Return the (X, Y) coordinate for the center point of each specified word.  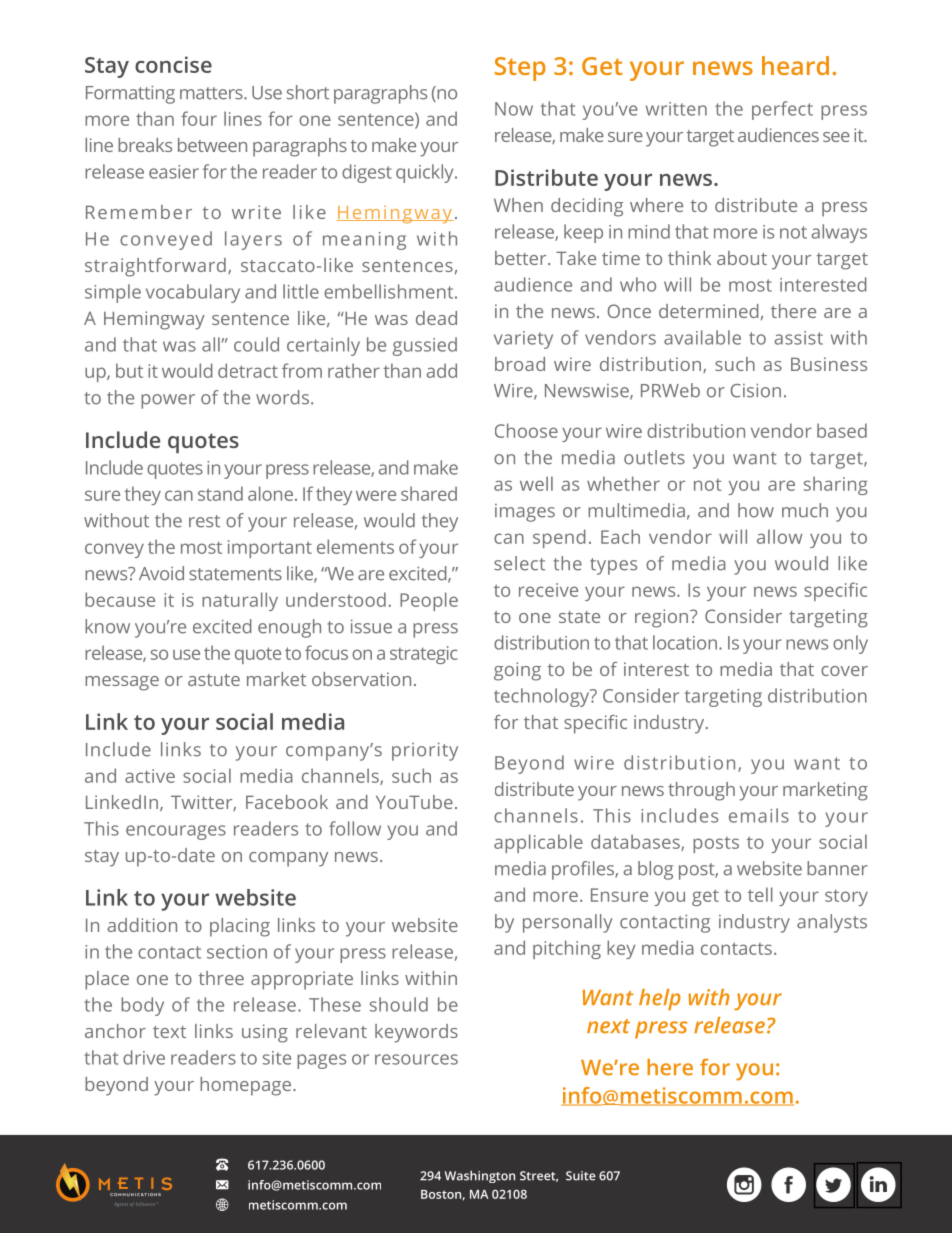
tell (760, 894)
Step (520, 69)
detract (248, 370)
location (685, 642)
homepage (247, 1086)
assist (798, 338)
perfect (782, 110)
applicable (538, 843)
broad (520, 364)
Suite (581, 1176)
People (429, 601)
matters (212, 93)
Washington (480, 1177)
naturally (240, 601)
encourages (176, 832)
